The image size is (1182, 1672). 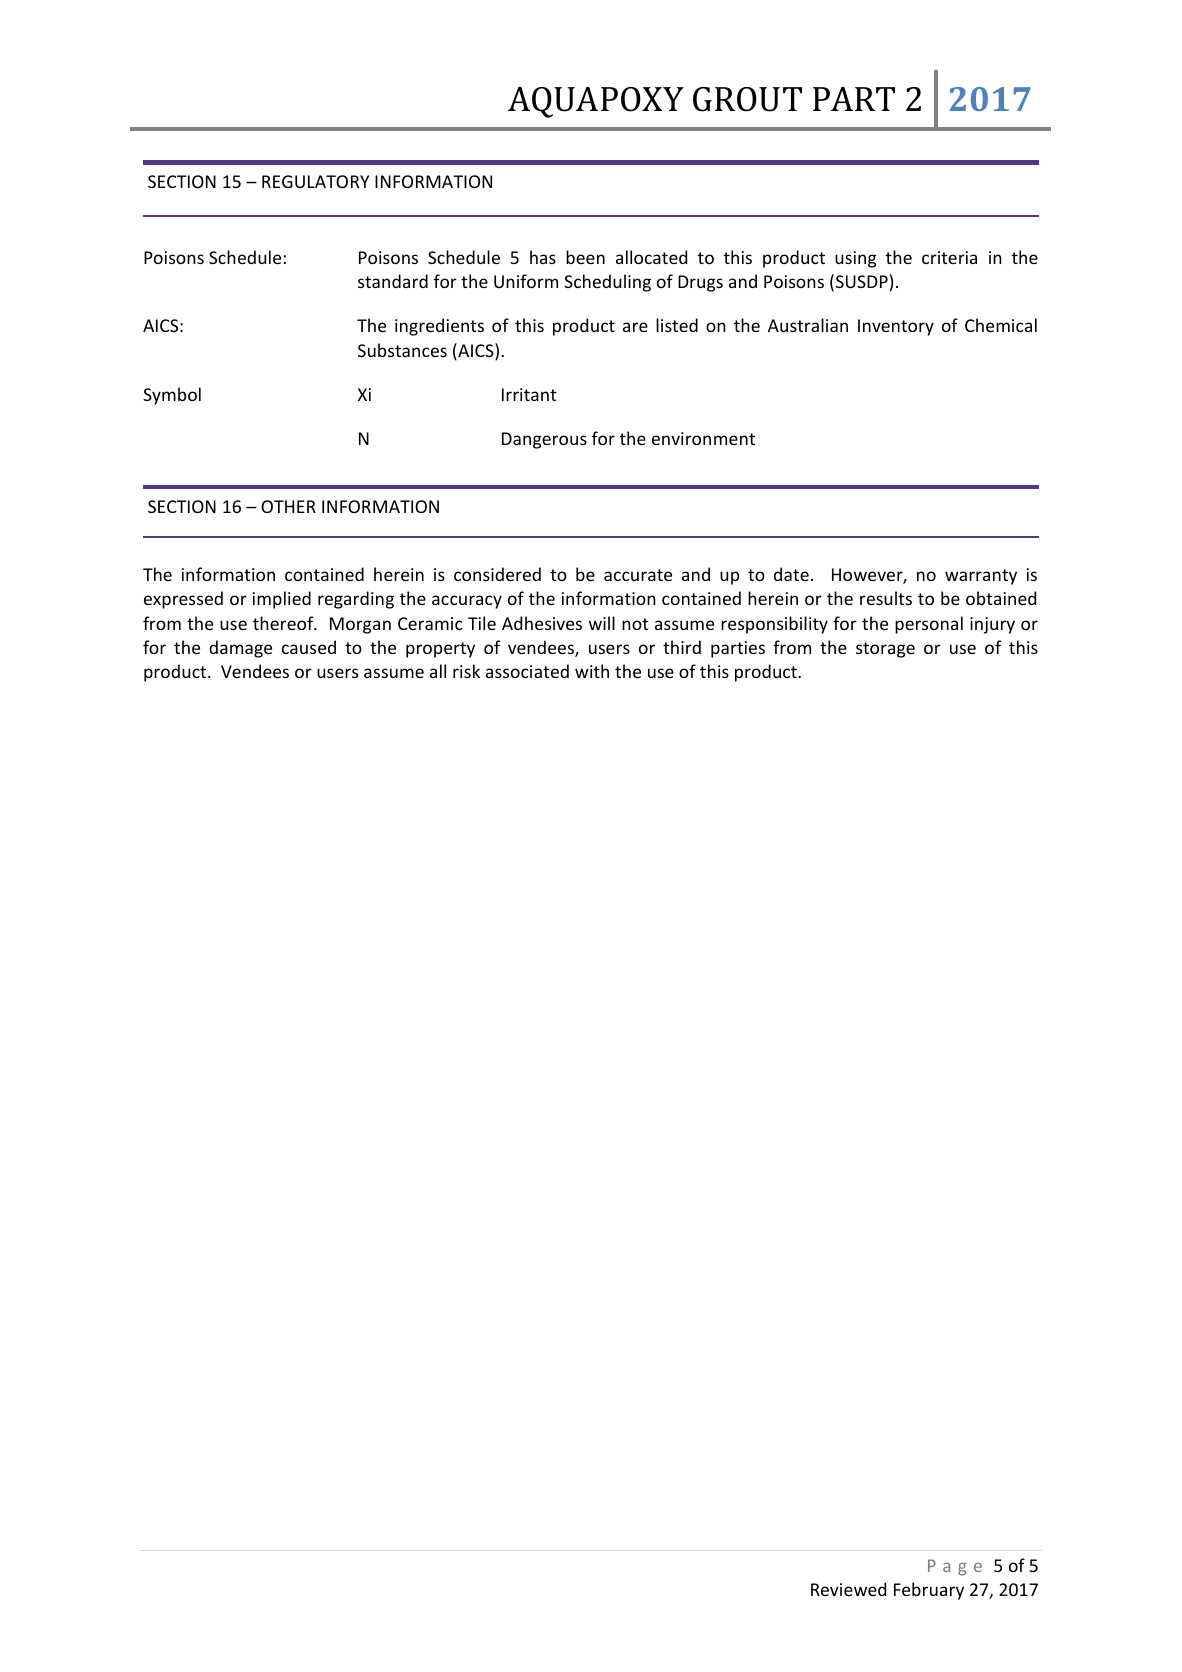 What do you see at coordinates (585, 257) in the screenshot?
I see `been` at bounding box center [585, 257].
